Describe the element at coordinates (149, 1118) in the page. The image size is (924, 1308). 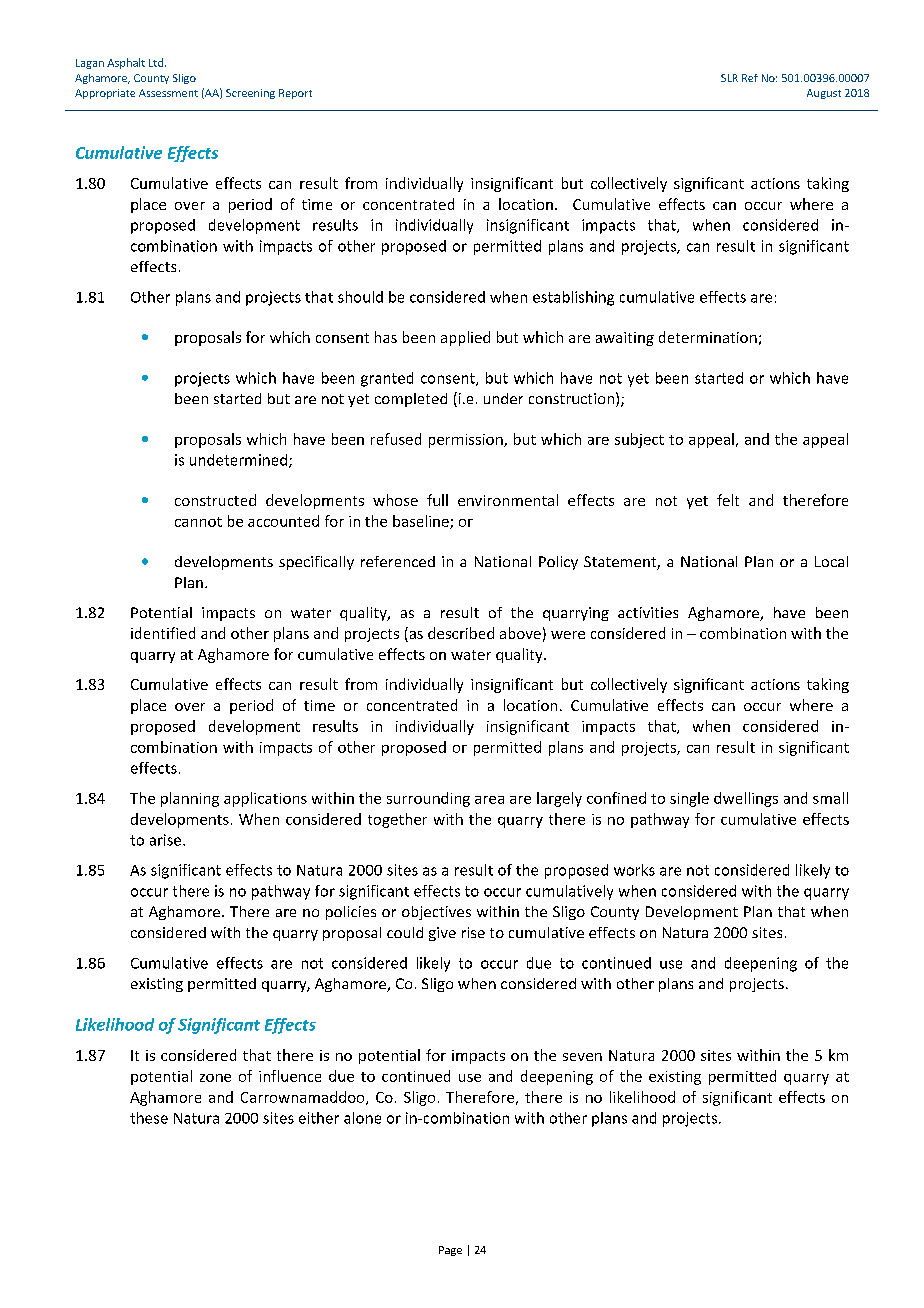
I see `these` at that location.
